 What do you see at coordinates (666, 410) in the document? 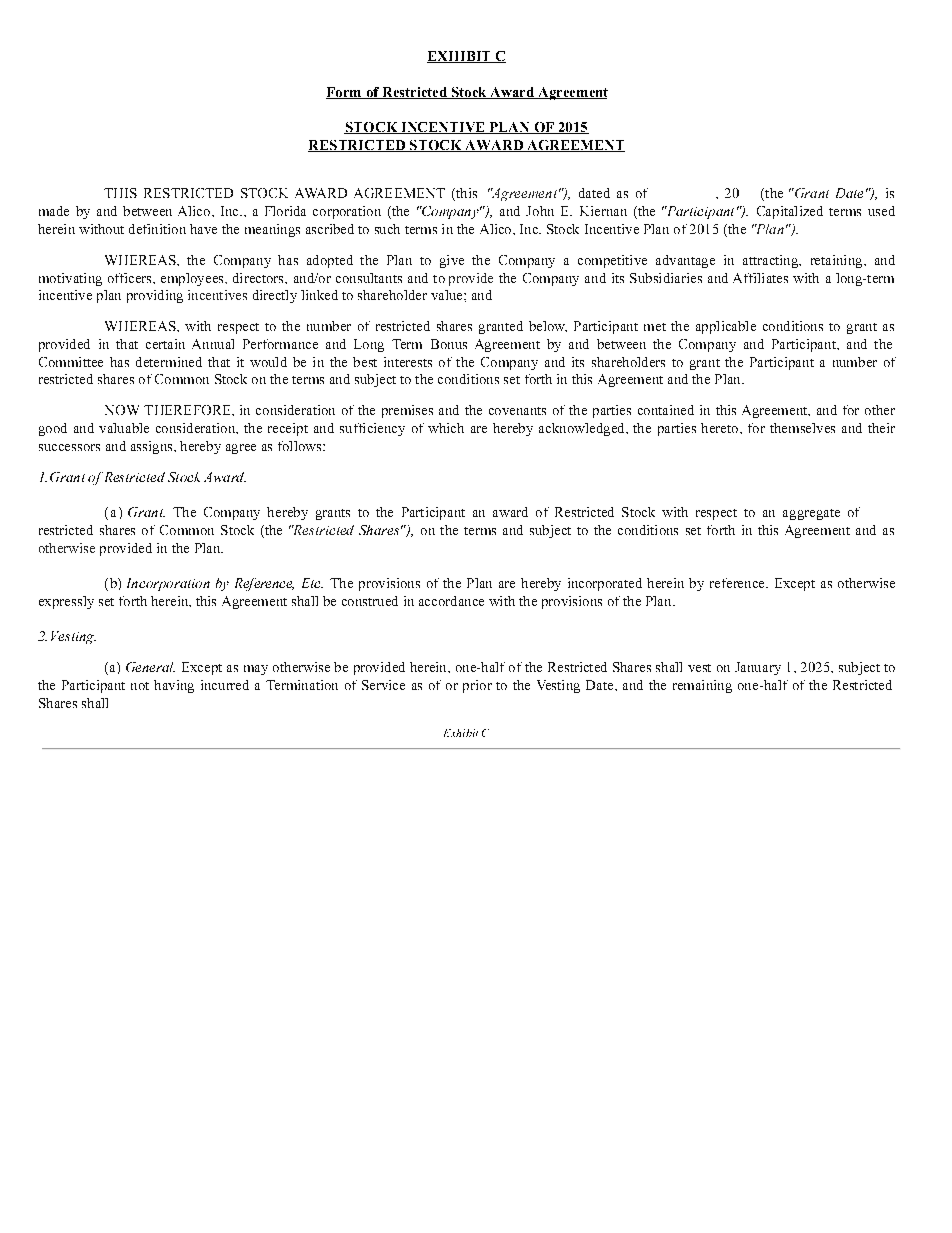
I see `contained` at bounding box center [666, 410].
